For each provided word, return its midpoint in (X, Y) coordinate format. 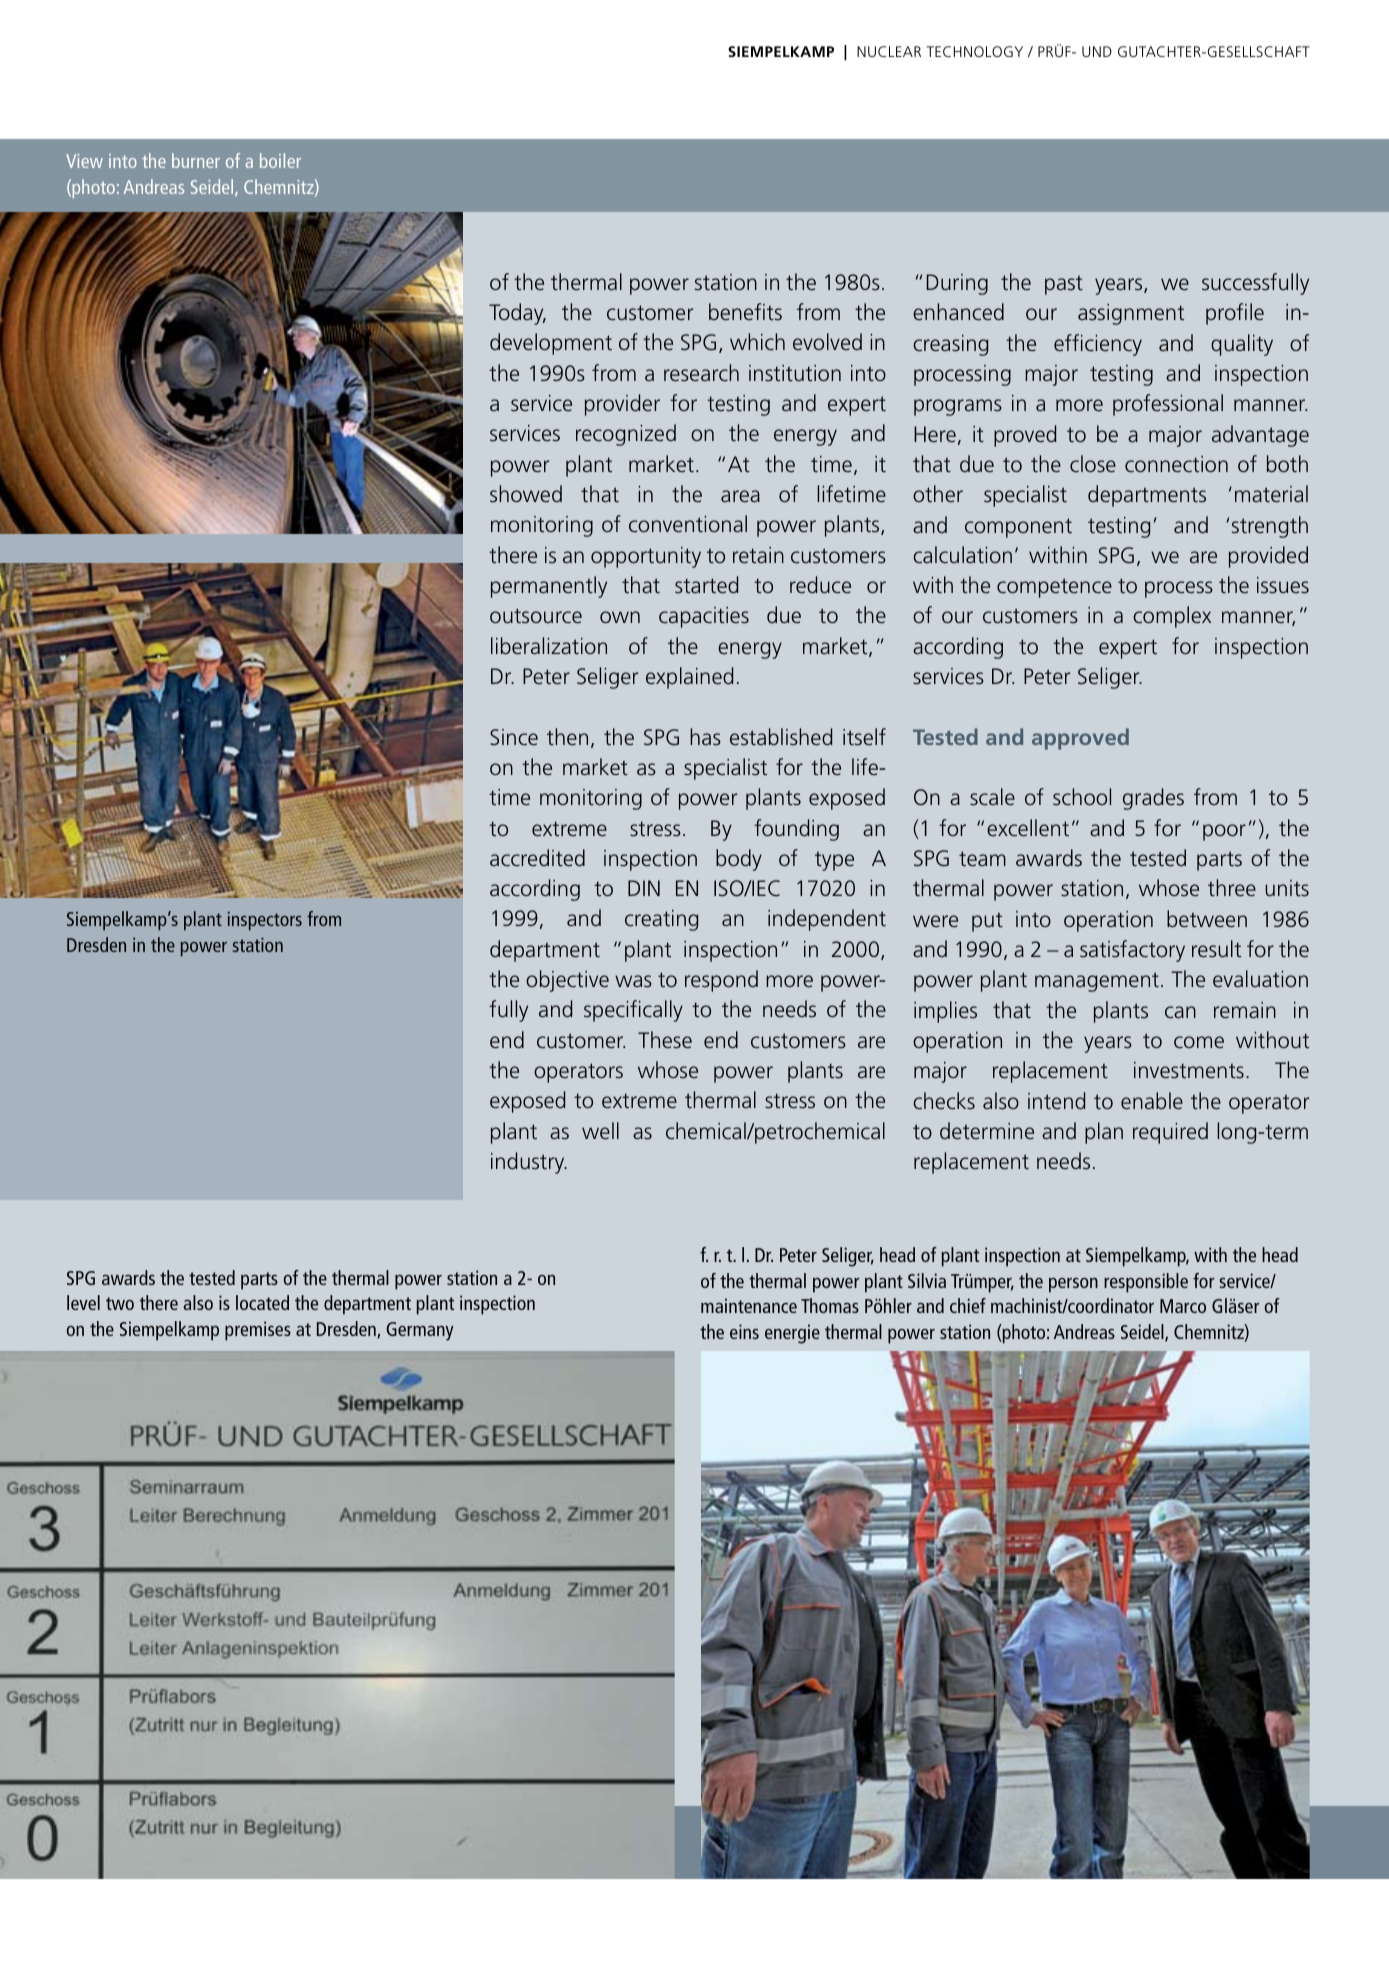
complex (1172, 617)
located (262, 1302)
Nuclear (889, 51)
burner (196, 160)
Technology (974, 51)
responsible (1146, 1283)
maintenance (749, 1305)
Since (514, 737)
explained (689, 678)
